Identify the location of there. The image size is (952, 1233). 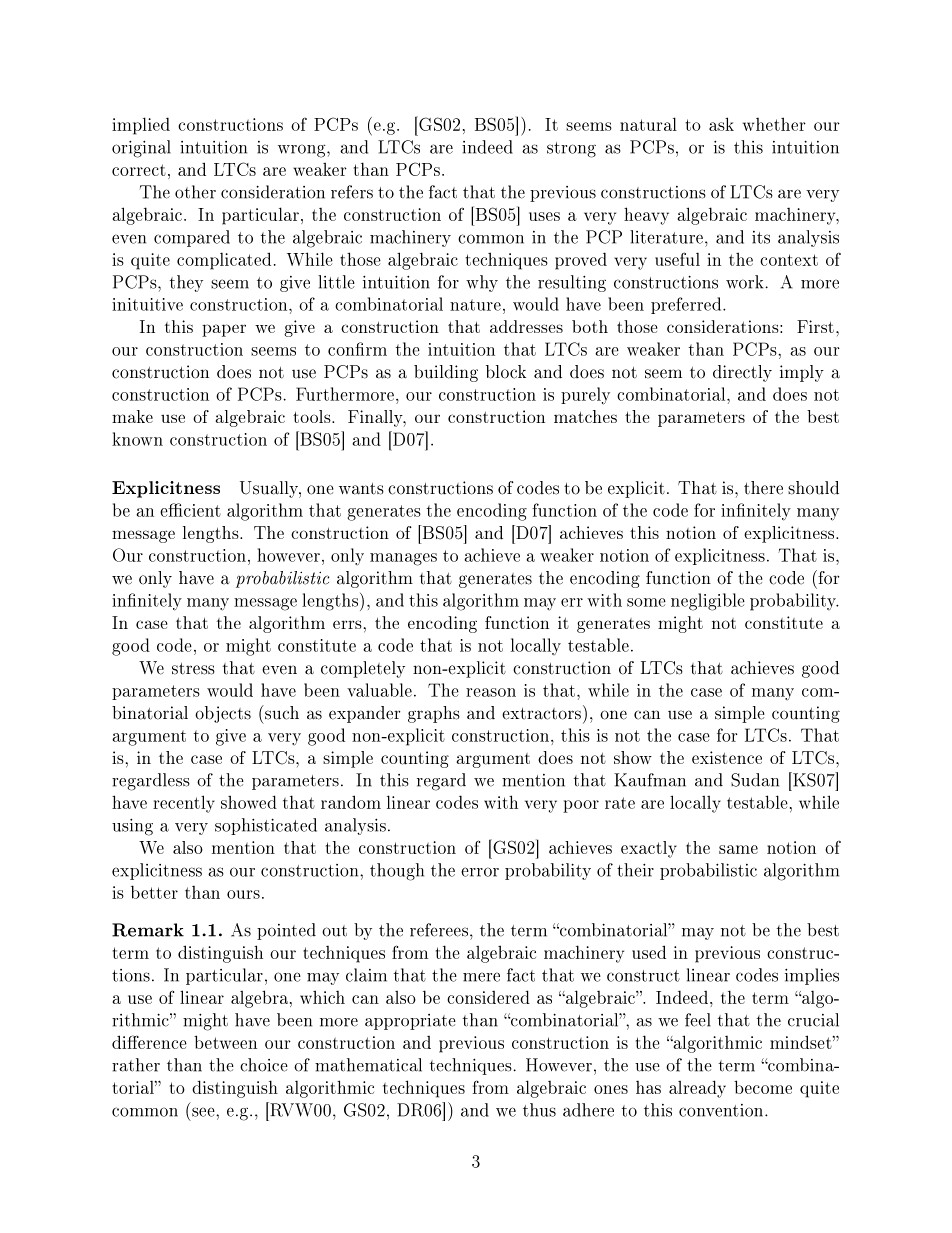
(763, 488).
